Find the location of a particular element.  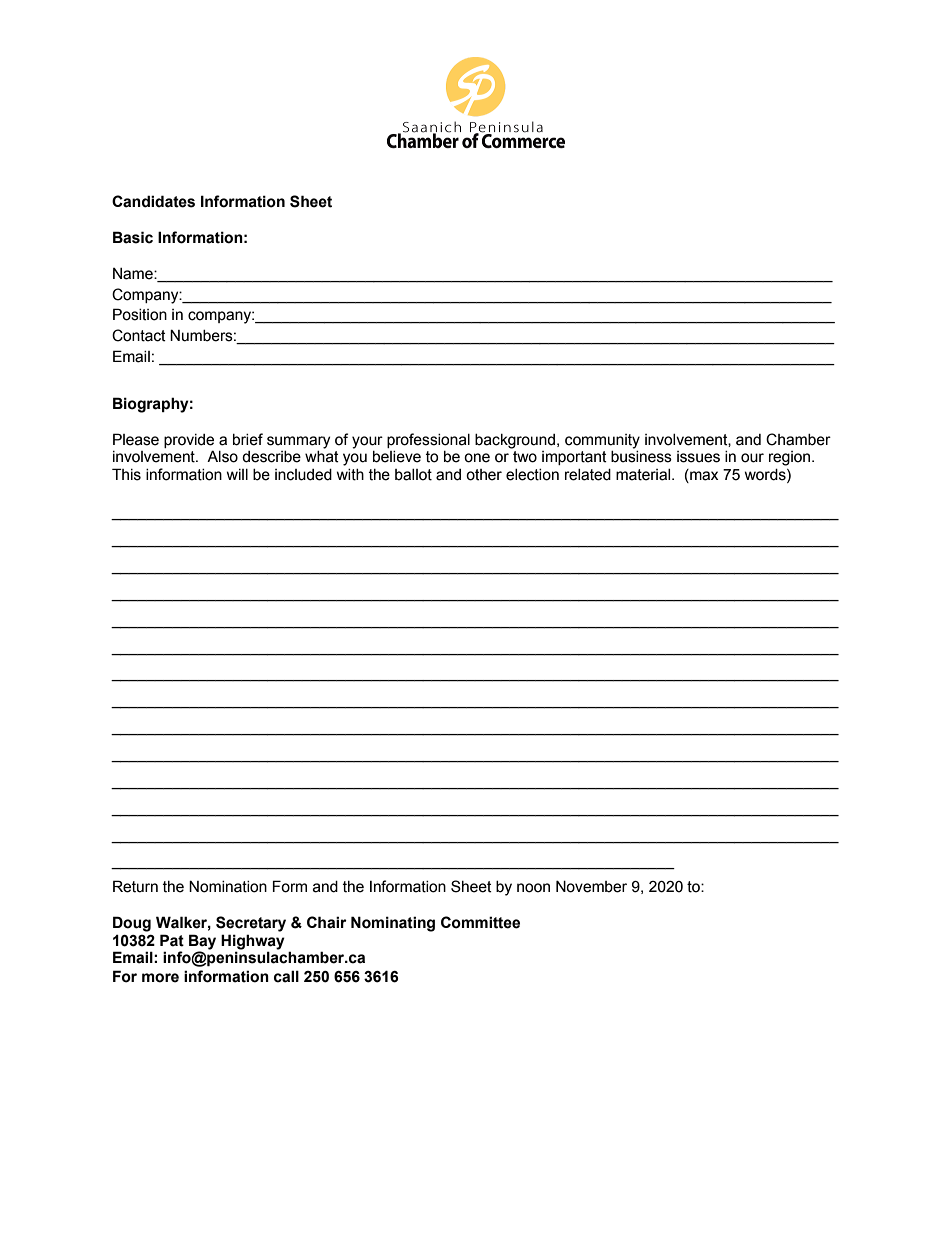

November is located at coordinates (591, 886).
